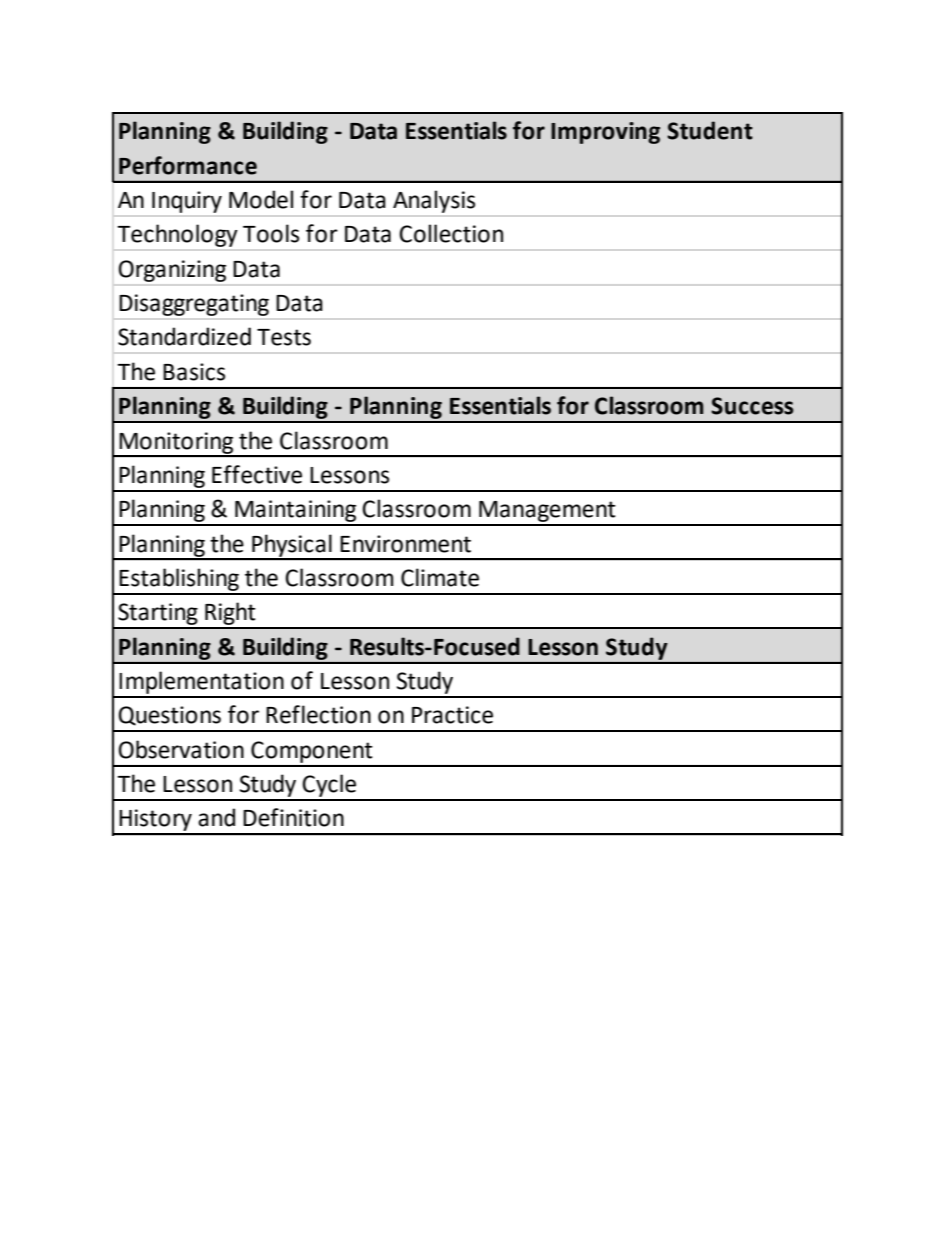  I want to click on Practice, so click(452, 715).
